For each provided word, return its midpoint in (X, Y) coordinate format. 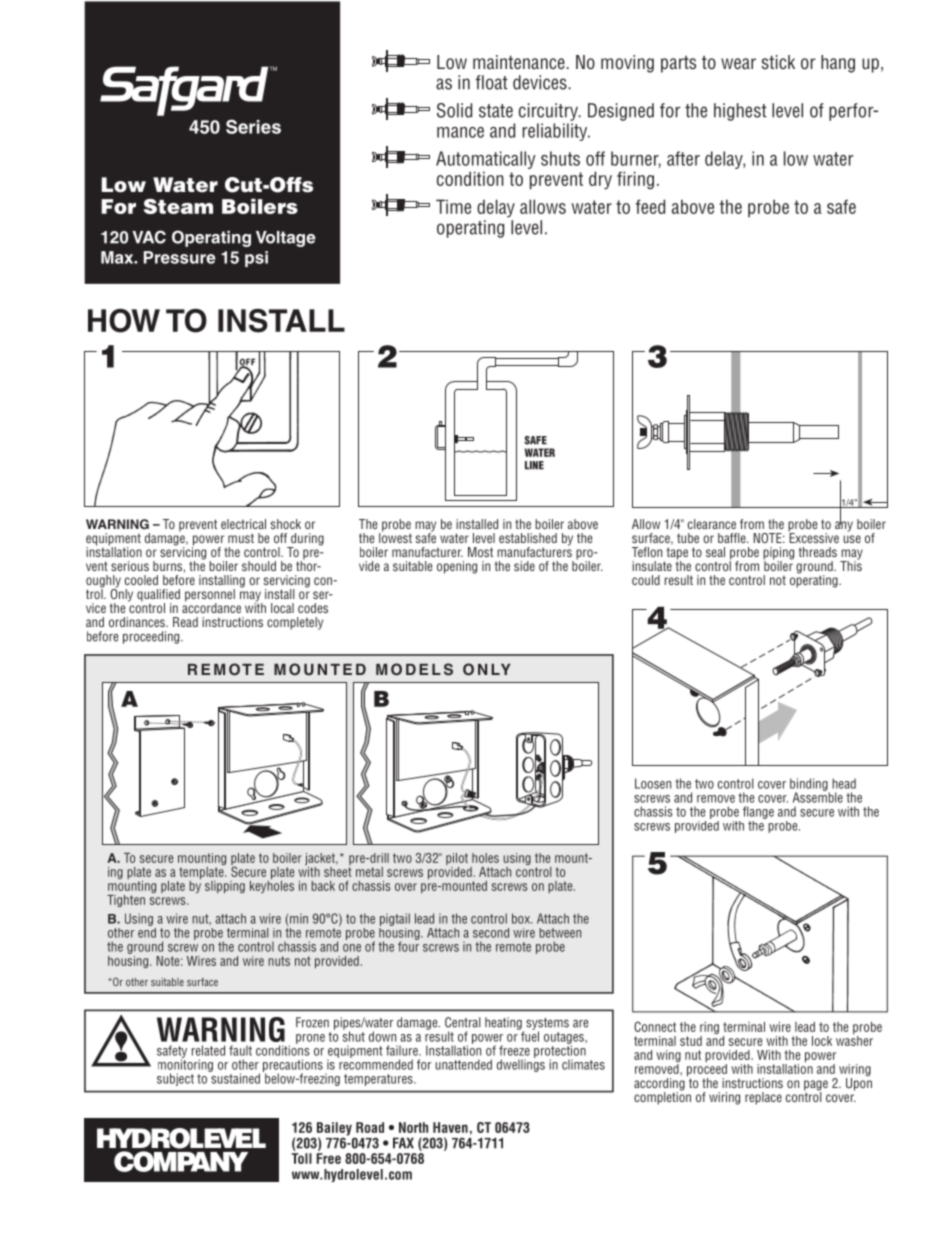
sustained (234, 1077)
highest (740, 112)
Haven (450, 1127)
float (491, 82)
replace (763, 1098)
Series (253, 126)
